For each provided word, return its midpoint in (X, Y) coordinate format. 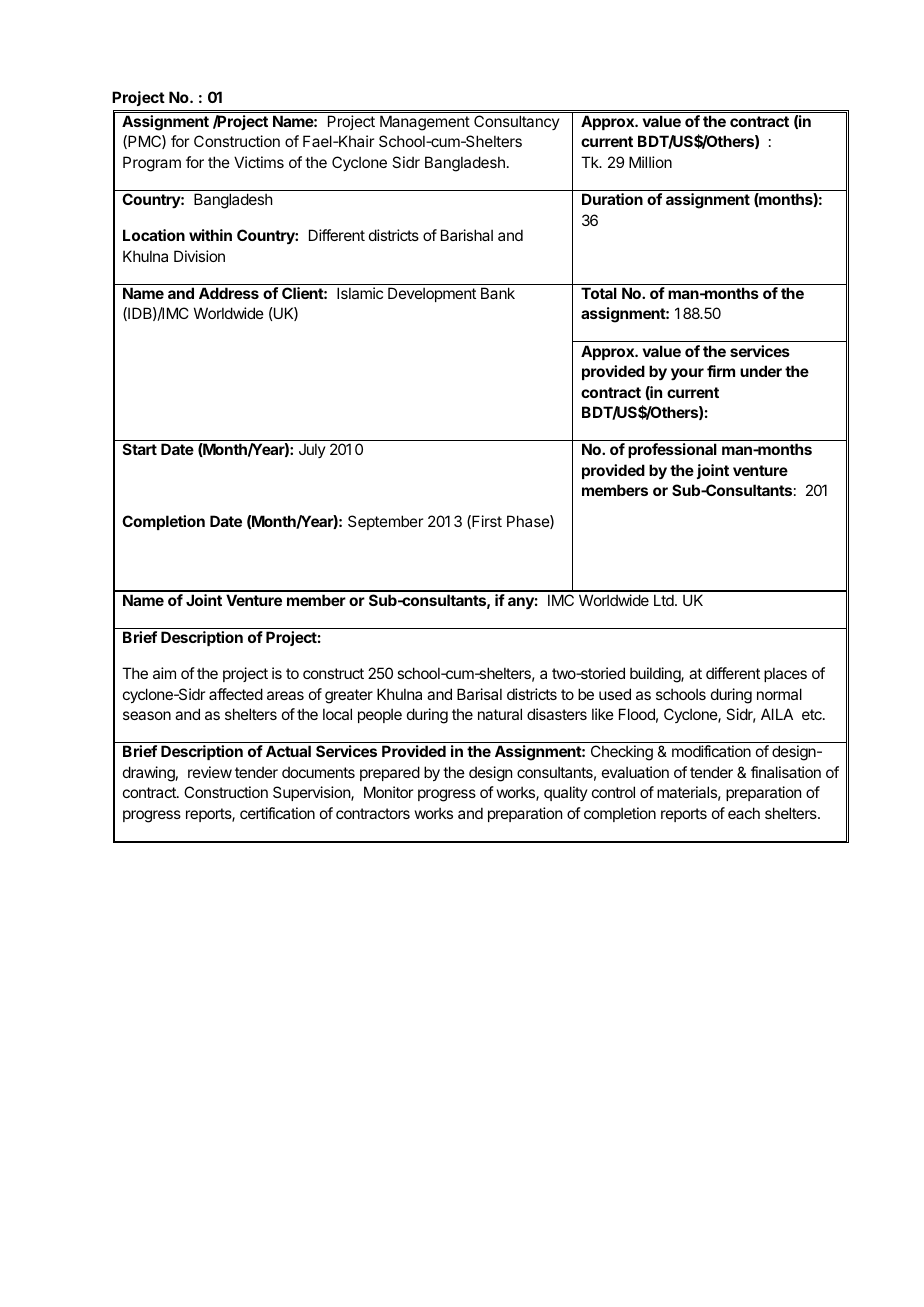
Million (650, 162)
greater (349, 696)
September (385, 522)
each (744, 813)
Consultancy (517, 122)
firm (721, 371)
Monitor (388, 792)
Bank (498, 293)
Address (229, 293)
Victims (259, 162)
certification (277, 813)
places (785, 674)
